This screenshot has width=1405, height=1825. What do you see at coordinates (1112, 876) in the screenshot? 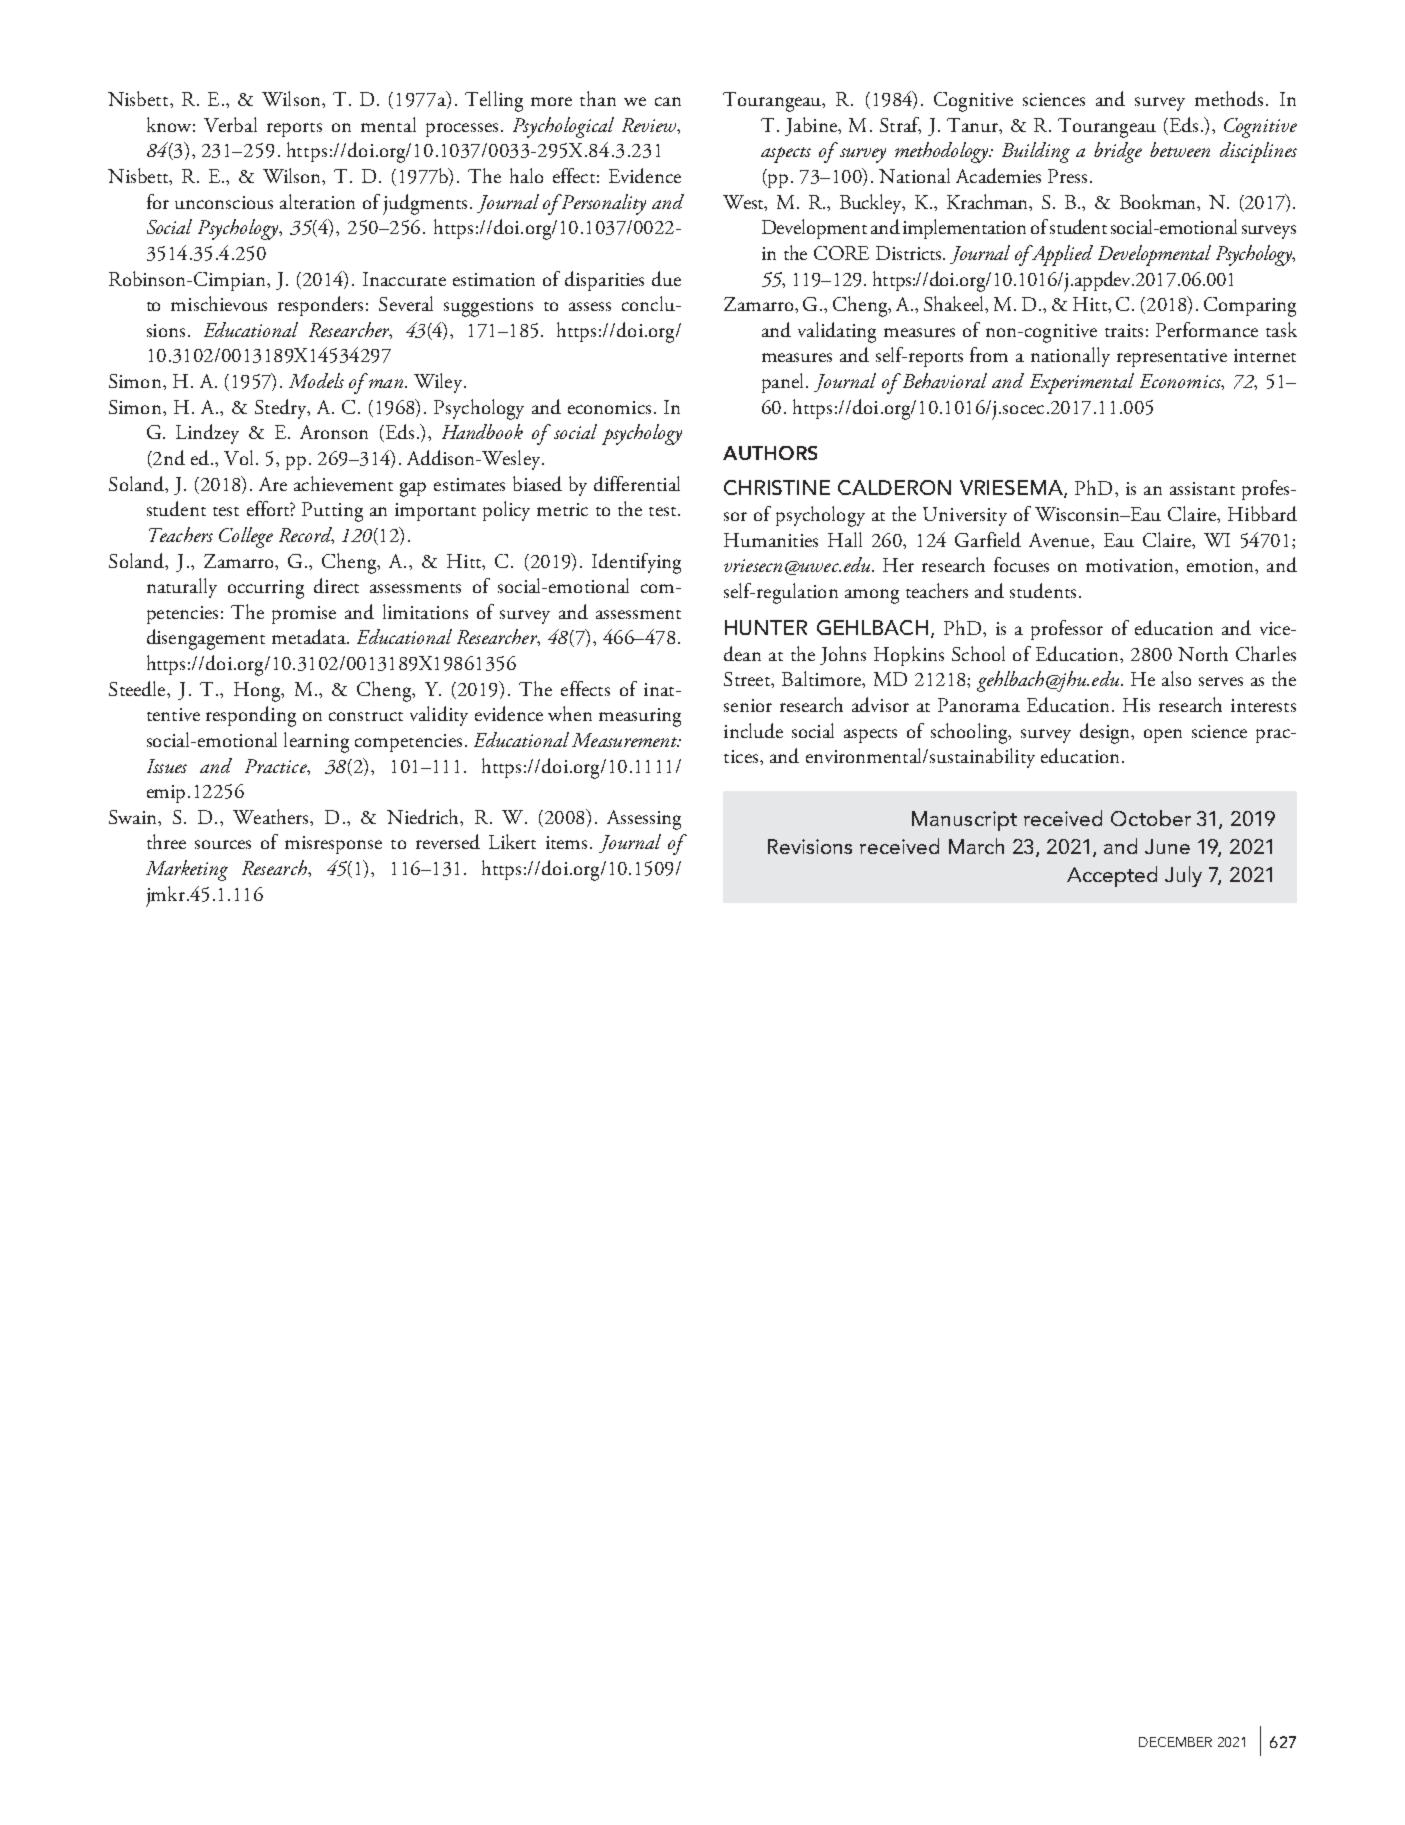
I see `Accepted` at bounding box center [1112, 876].
